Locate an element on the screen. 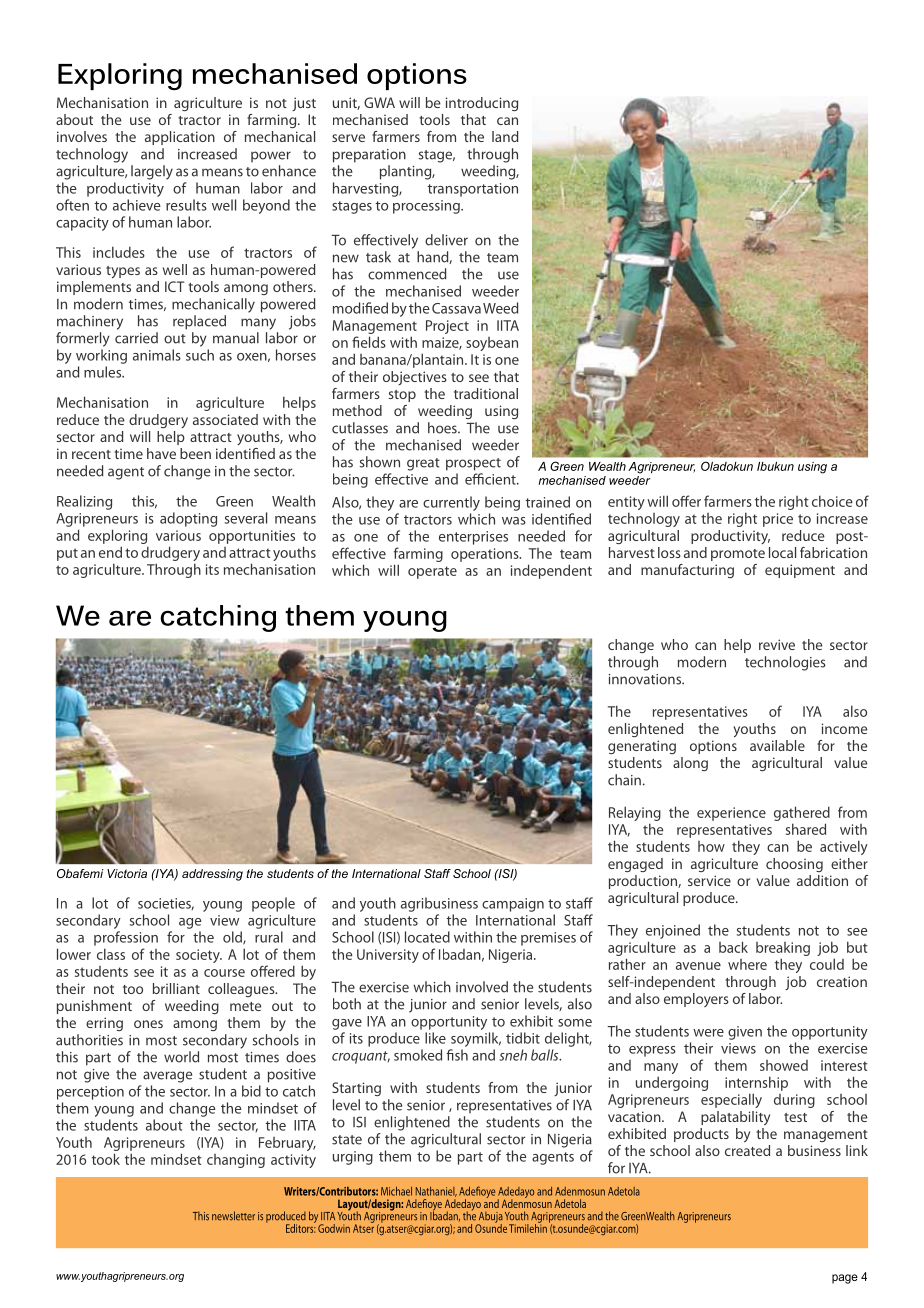 Image resolution: width=924 pixels, height=1308 pixels. application is located at coordinates (180, 138).
